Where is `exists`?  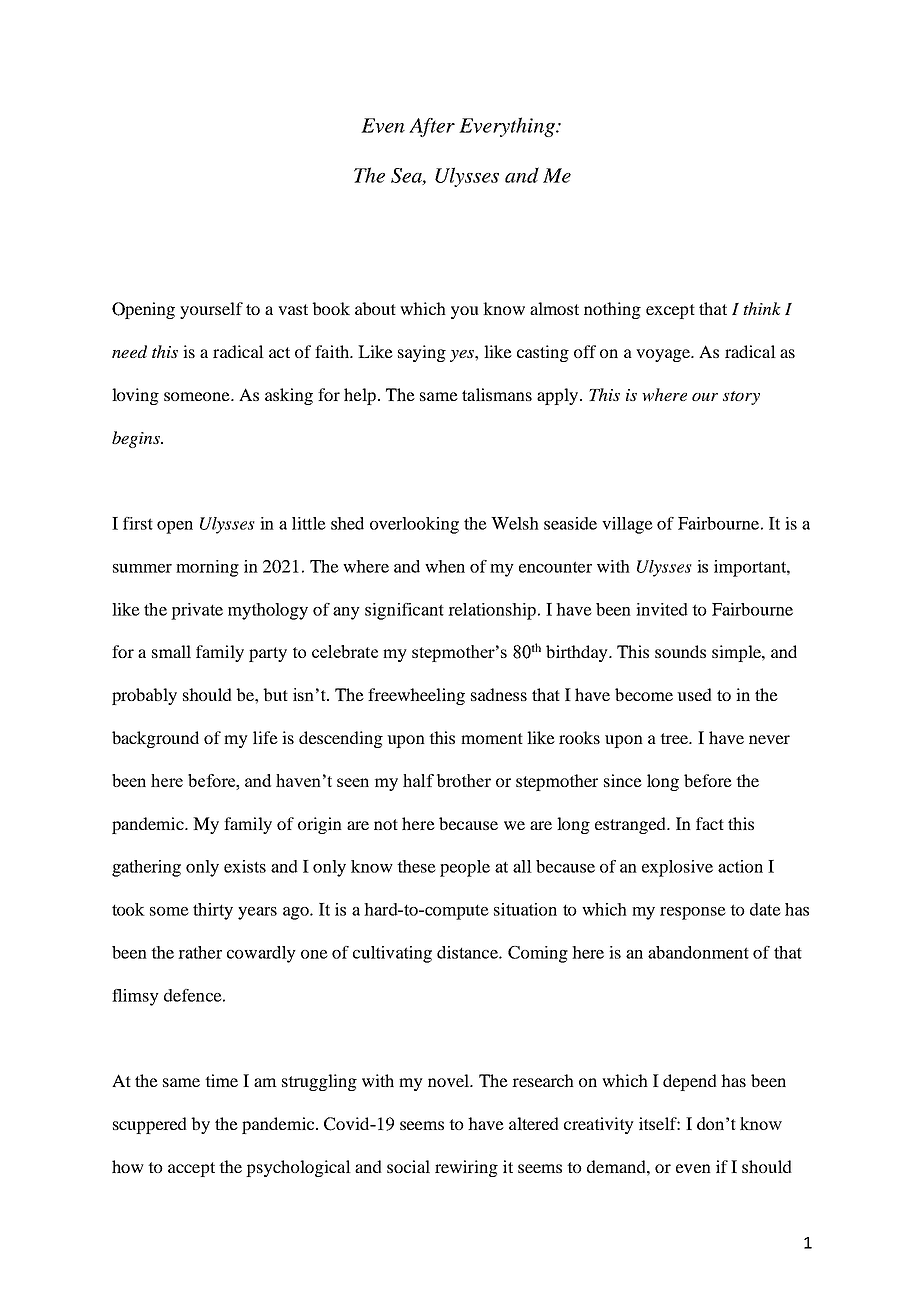
exists is located at coordinates (245, 866).
